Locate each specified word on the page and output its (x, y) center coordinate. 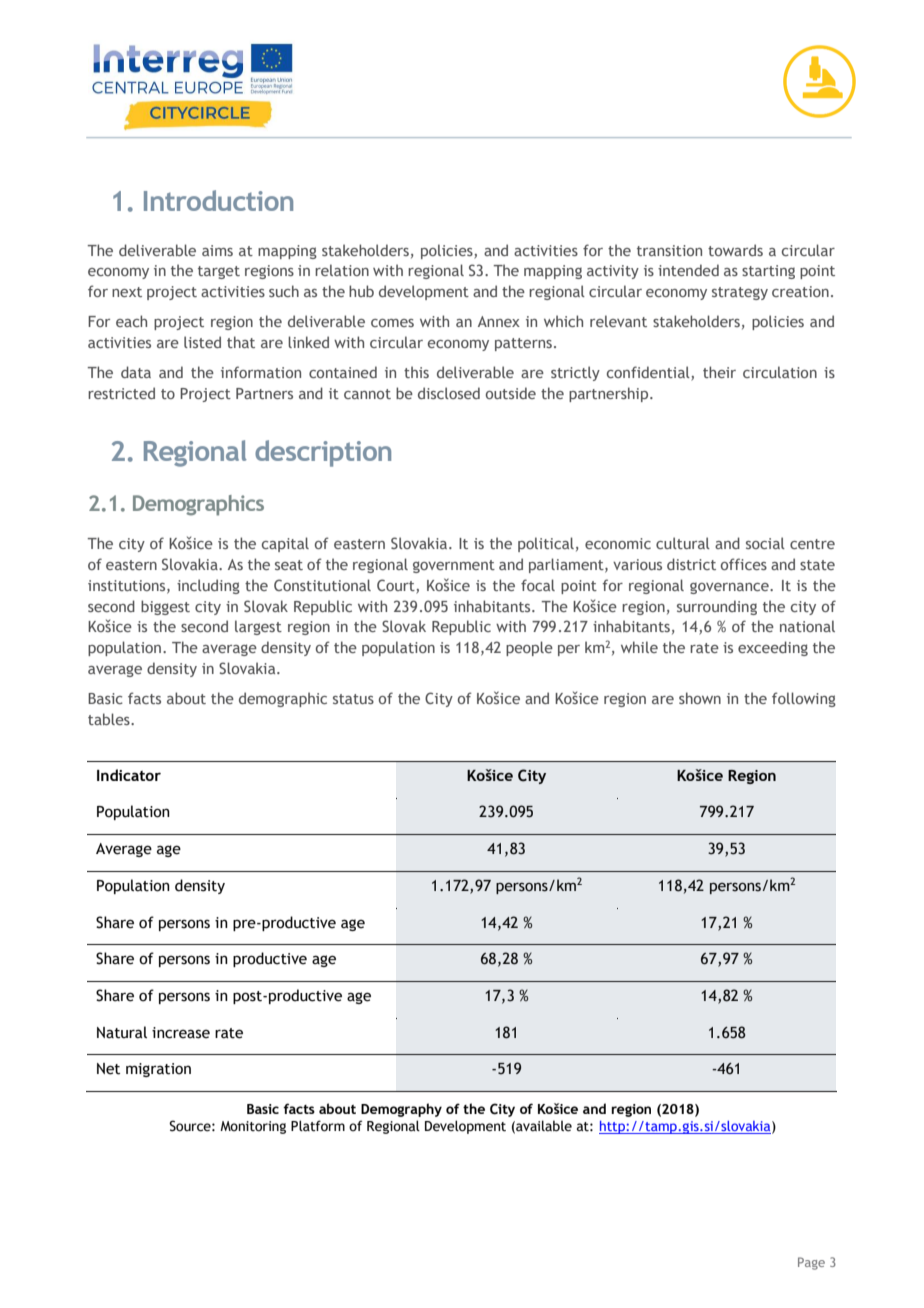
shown (700, 698)
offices (744, 564)
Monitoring (253, 1127)
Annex (499, 321)
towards (735, 250)
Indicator (129, 775)
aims (217, 250)
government (454, 566)
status (353, 699)
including (208, 586)
